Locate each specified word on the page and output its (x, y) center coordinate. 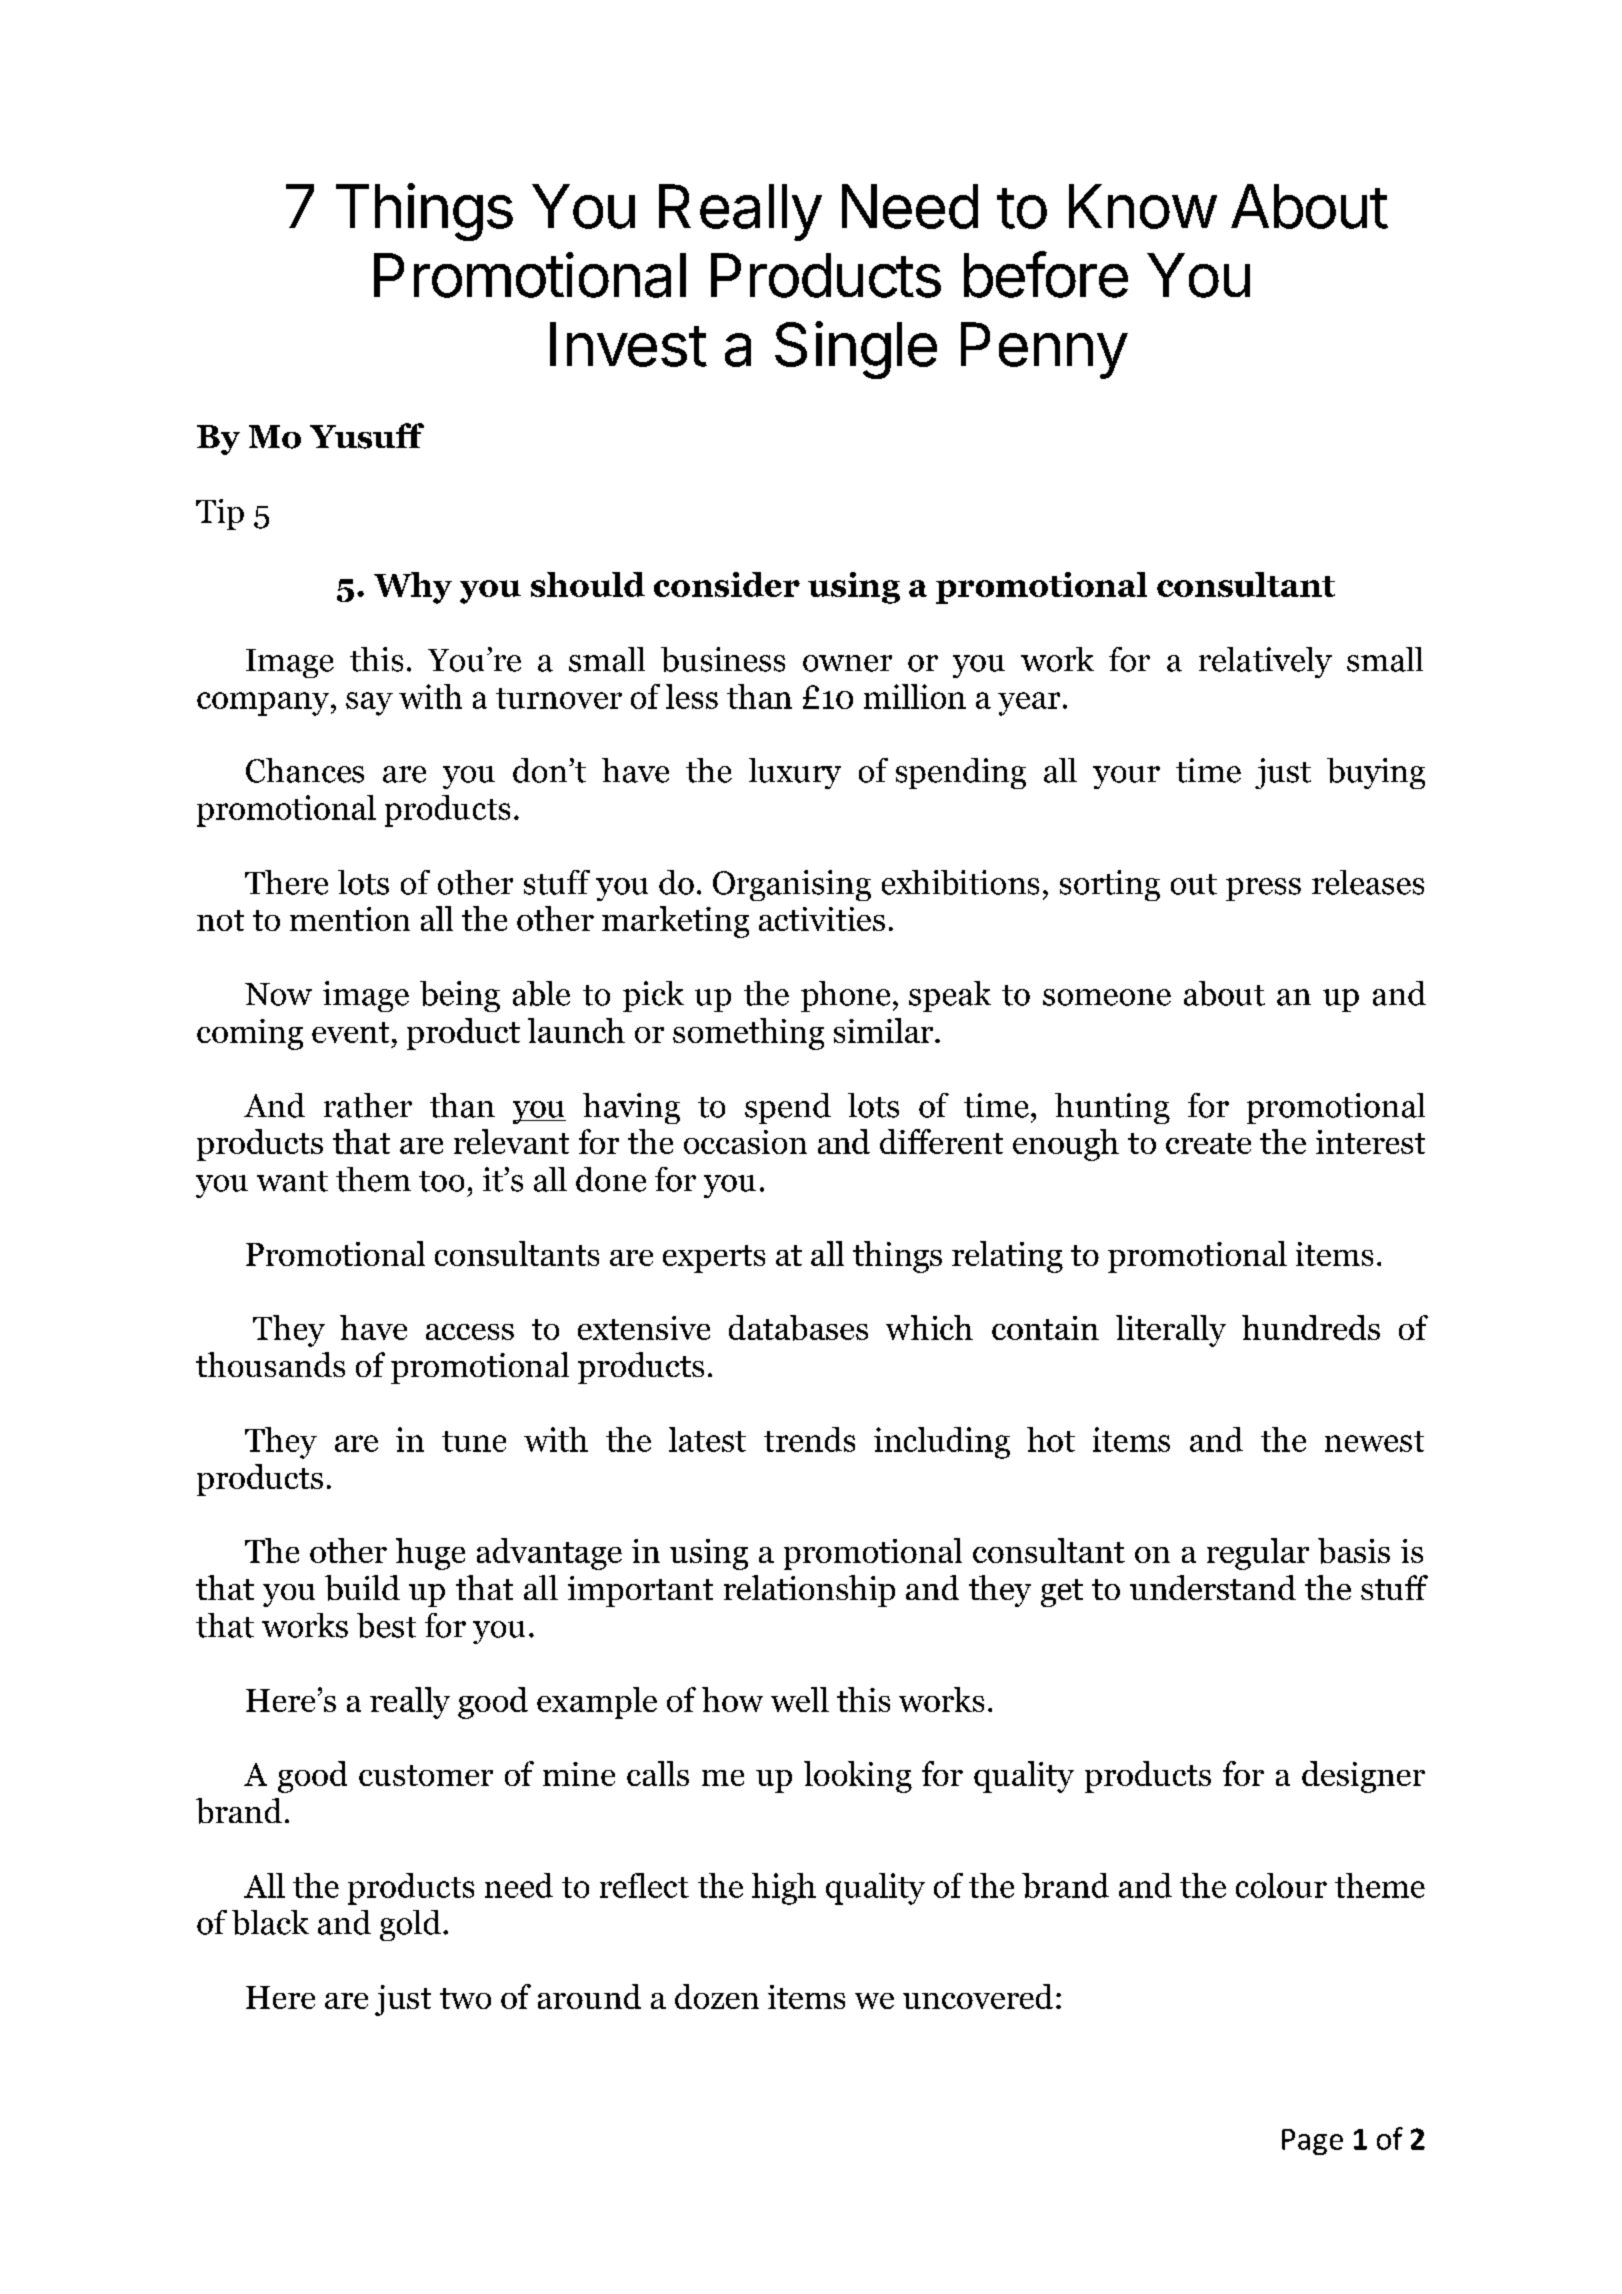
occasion (745, 1142)
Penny (1044, 350)
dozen (717, 1996)
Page (1312, 2142)
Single (856, 350)
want (292, 1181)
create (1208, 1143)
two (465, 1998)
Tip (220, 514)
